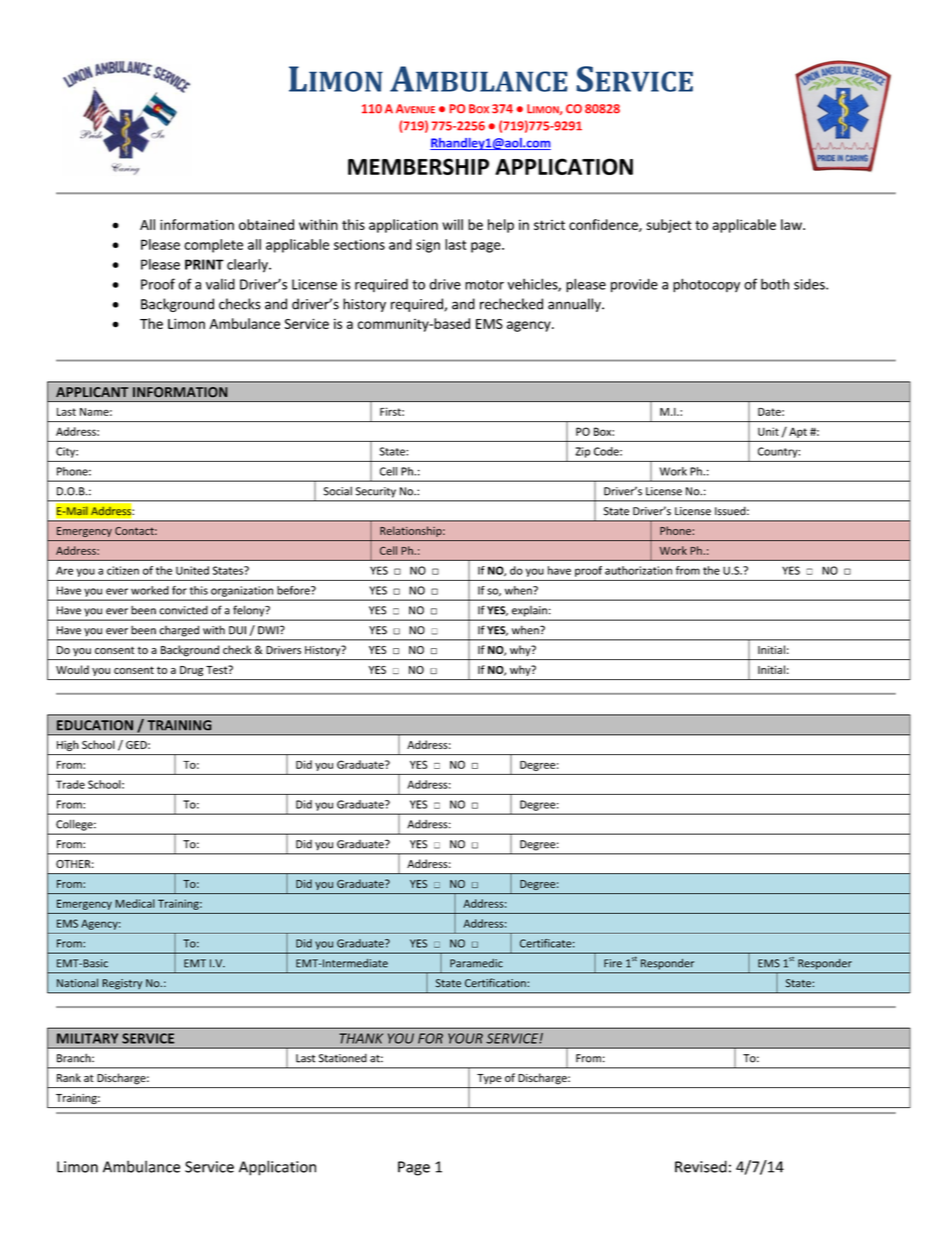 The width and height of the screenshot is (952, 1233). What do you see at coordinates (452, 224) in the screenshot?
I see `will` at bounding box center [452, 224].
